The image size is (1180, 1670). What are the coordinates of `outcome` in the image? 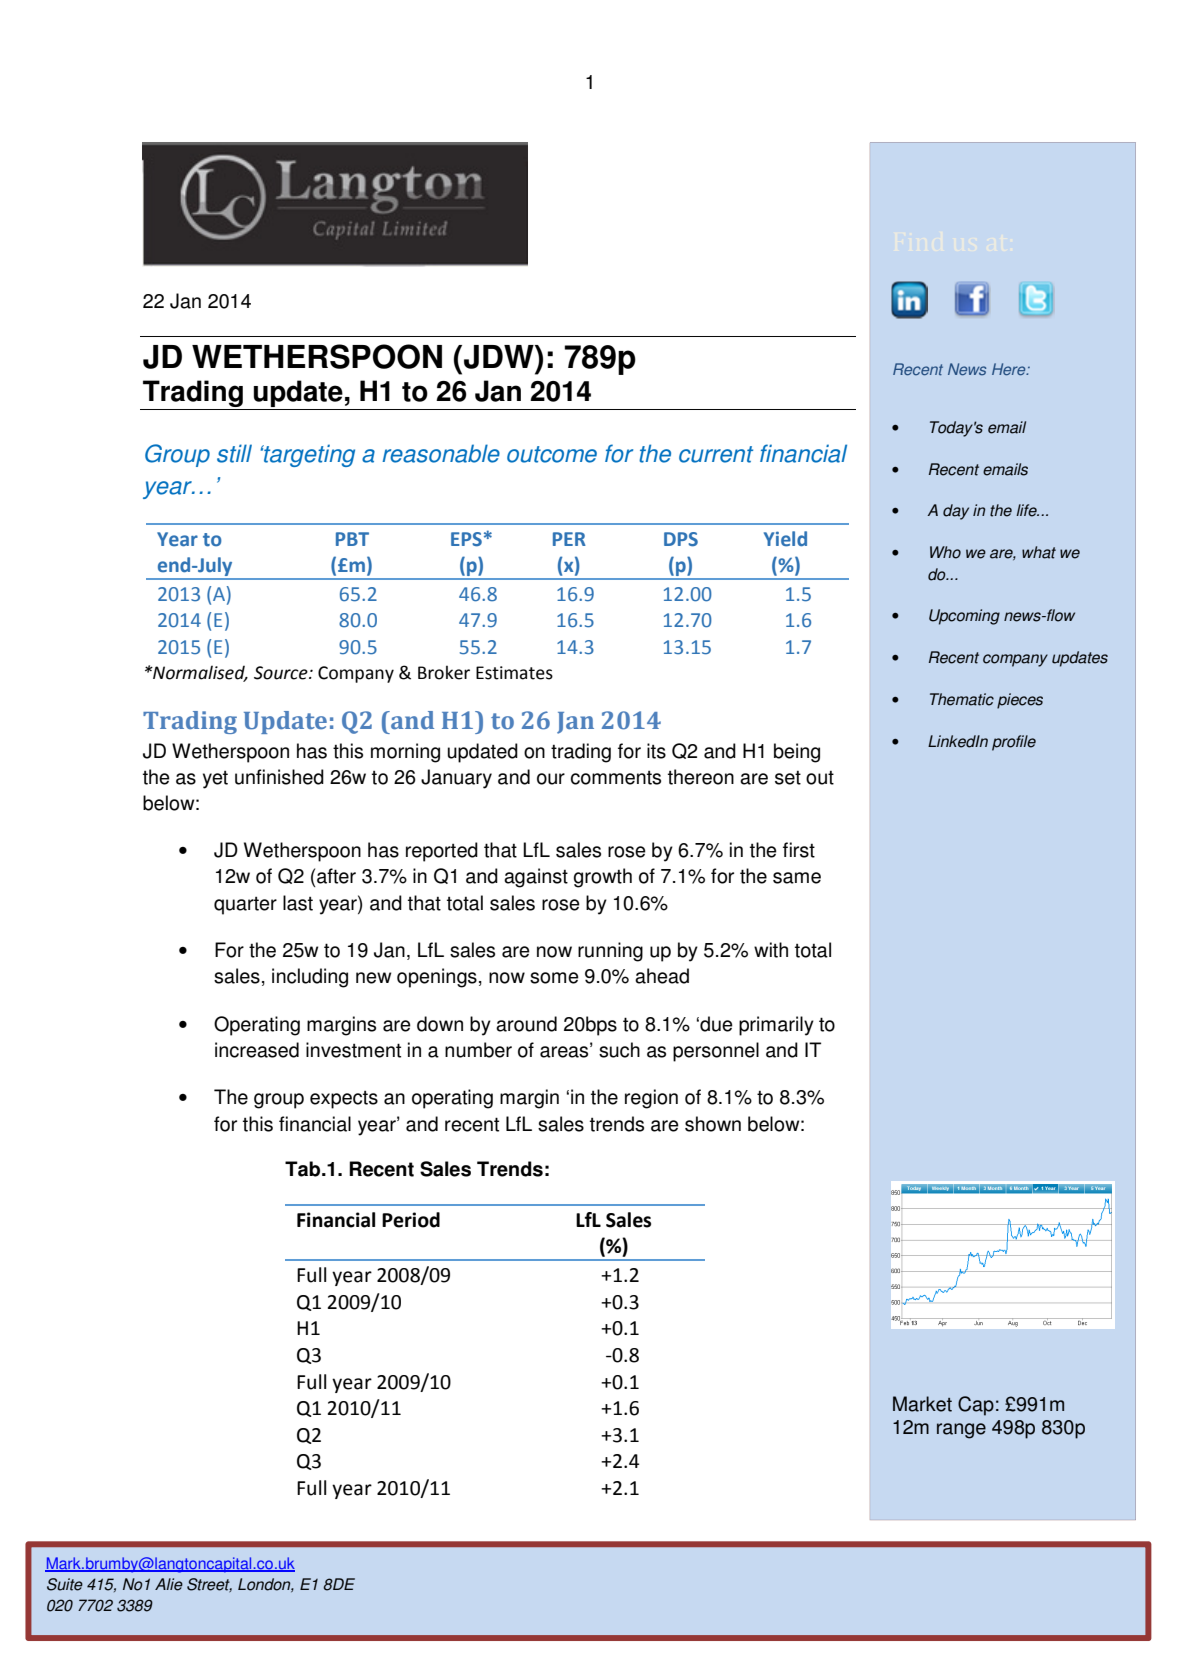 It's located at (552, 454).
